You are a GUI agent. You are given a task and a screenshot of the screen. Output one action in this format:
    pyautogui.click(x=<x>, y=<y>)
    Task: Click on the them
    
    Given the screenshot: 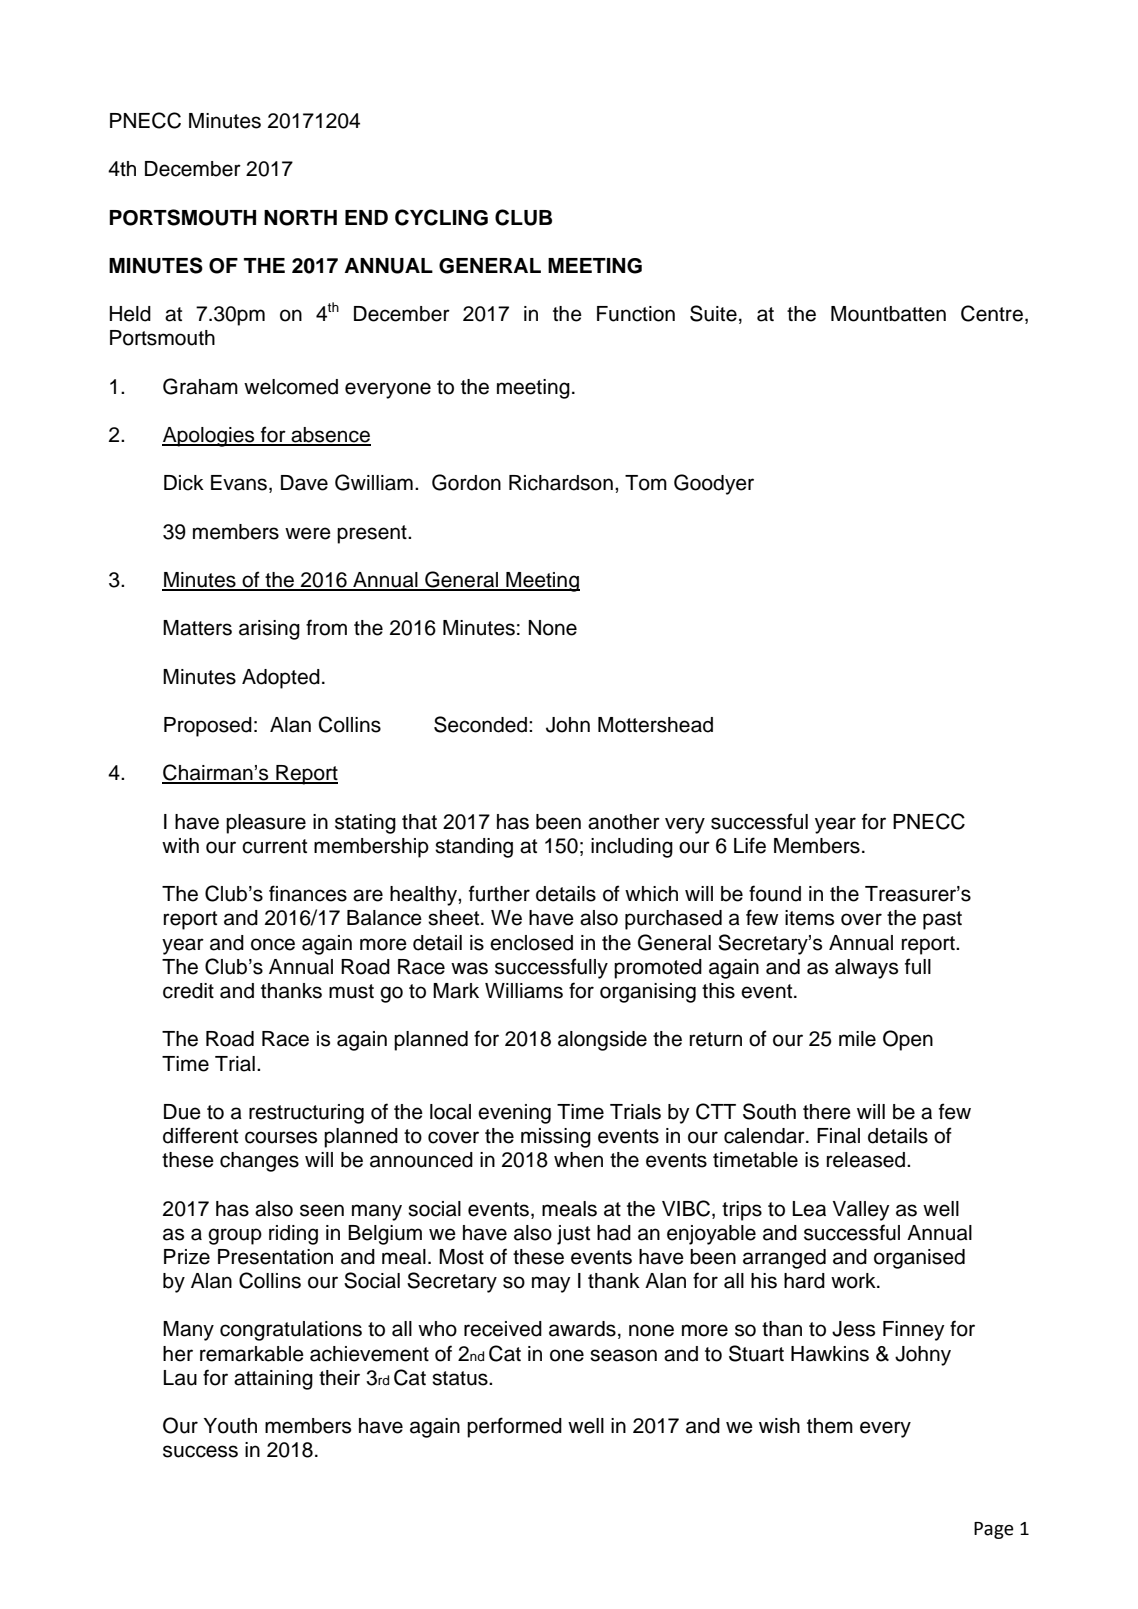 What is the action you would take?
    pyautogui.click(x=830, y=1426)
